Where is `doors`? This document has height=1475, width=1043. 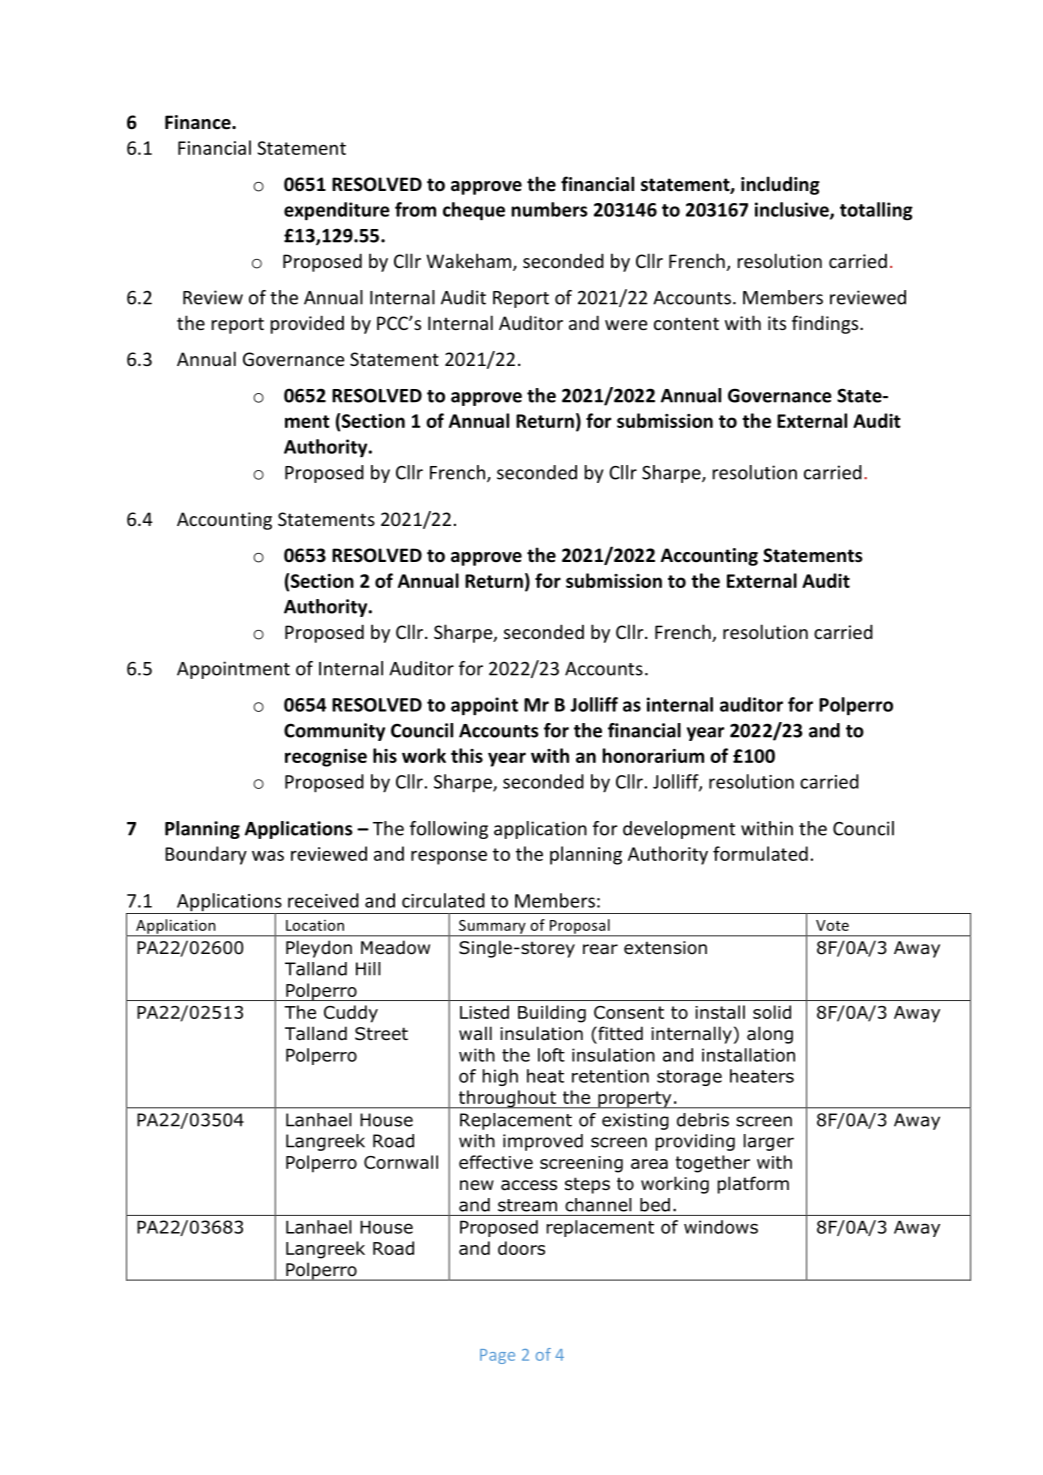 doors is located at coordinates (521, 1248).
